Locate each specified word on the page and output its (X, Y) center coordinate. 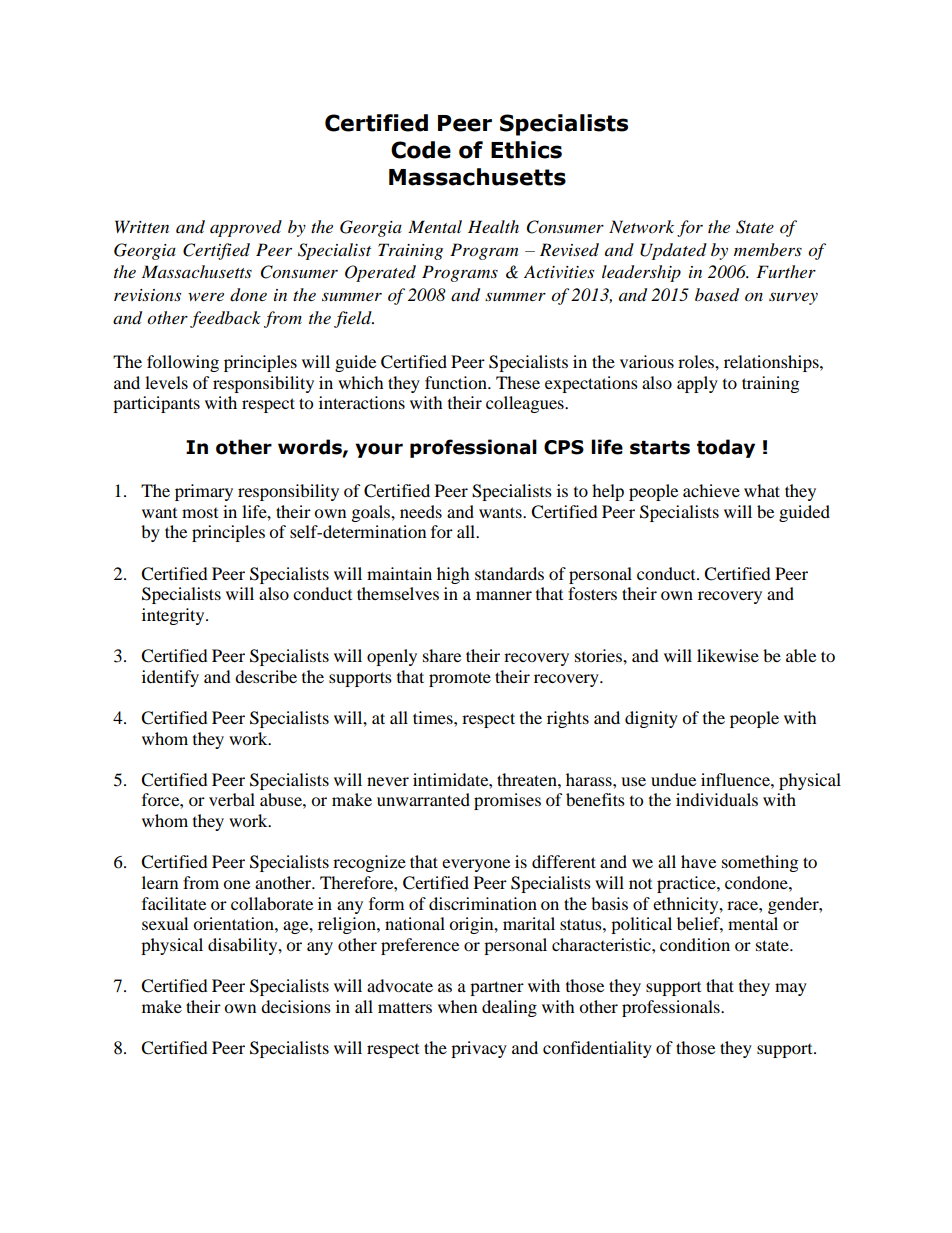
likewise (728, 655)
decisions (296, 1006)
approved (246, 228)
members (768, 249)
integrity (174, 616)
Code (421, 150)
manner (504, 595)
